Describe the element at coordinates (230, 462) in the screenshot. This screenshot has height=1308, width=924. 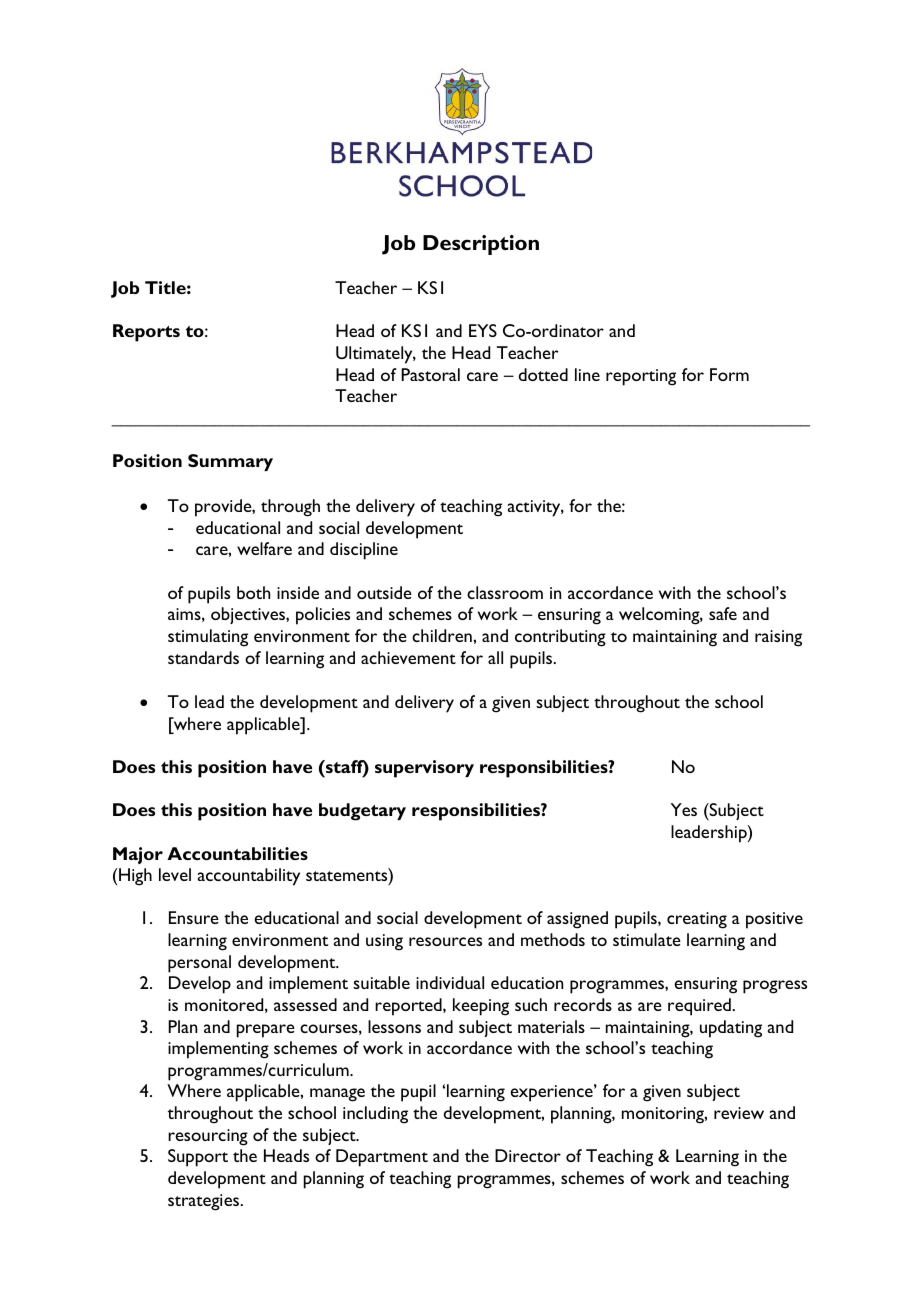
I see `Summary` at that location.
